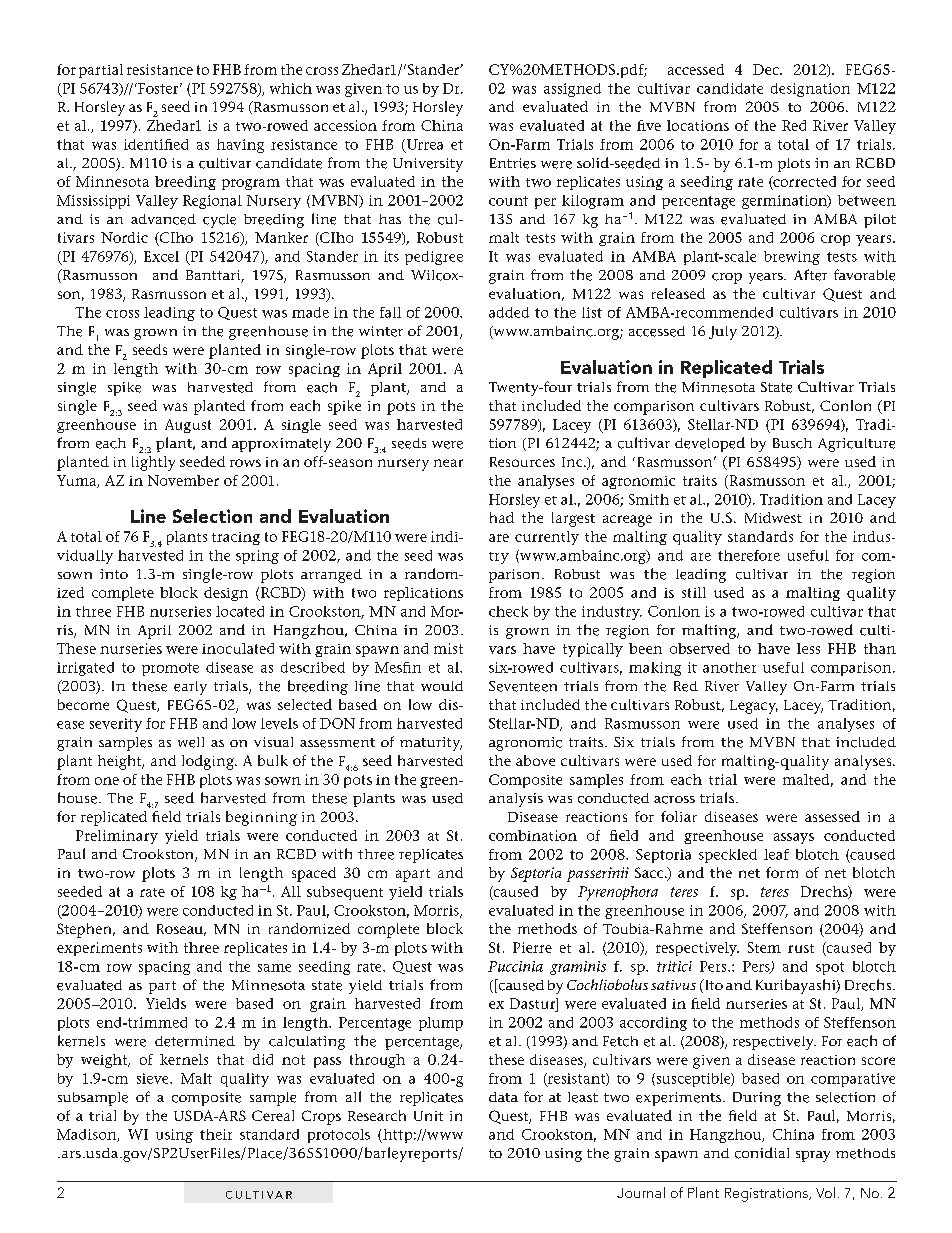  What do you see at coordinates (508, 611) in the image?
I see `check` at bounding box center [508, 611].
